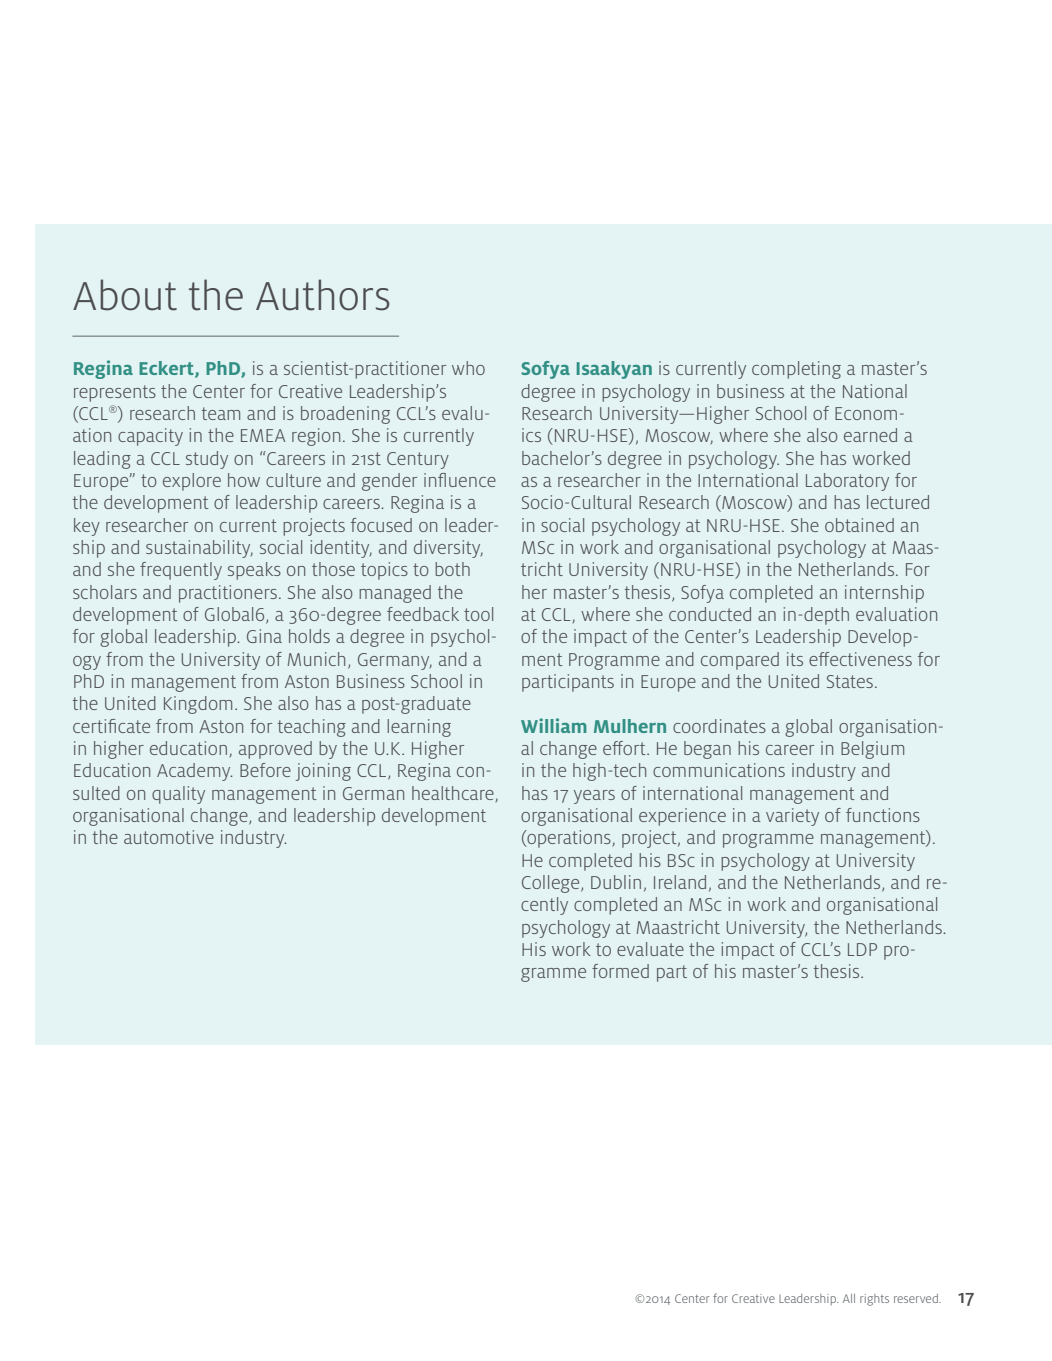 The height and width of the image is (1361, 1052). What do you see at coordinates (468, 368) in the image?
I see `who` at bounding box center [468, 368].
